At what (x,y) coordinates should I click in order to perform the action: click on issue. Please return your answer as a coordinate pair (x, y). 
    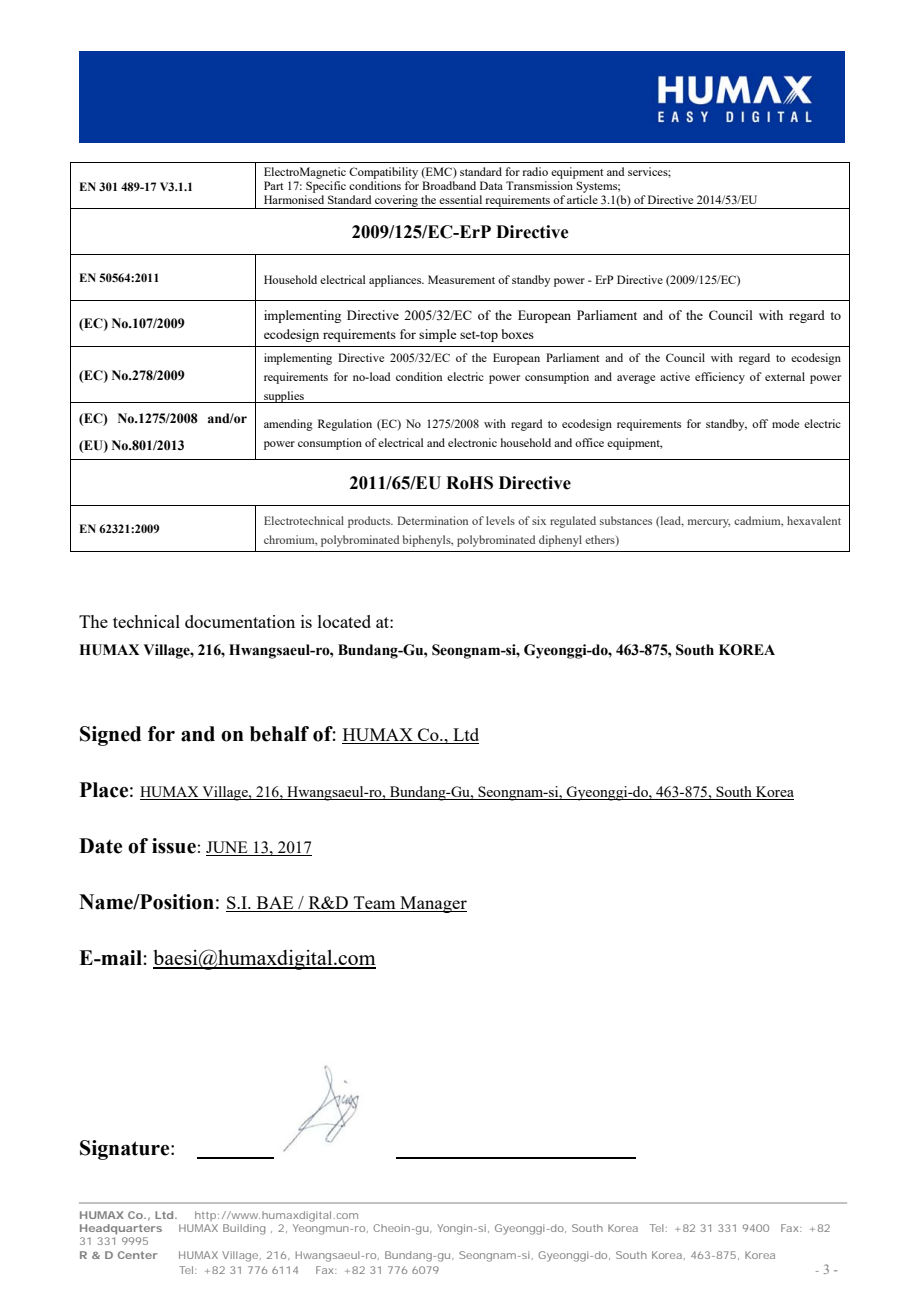
    Looking at the image, I should click on (174, 846).
